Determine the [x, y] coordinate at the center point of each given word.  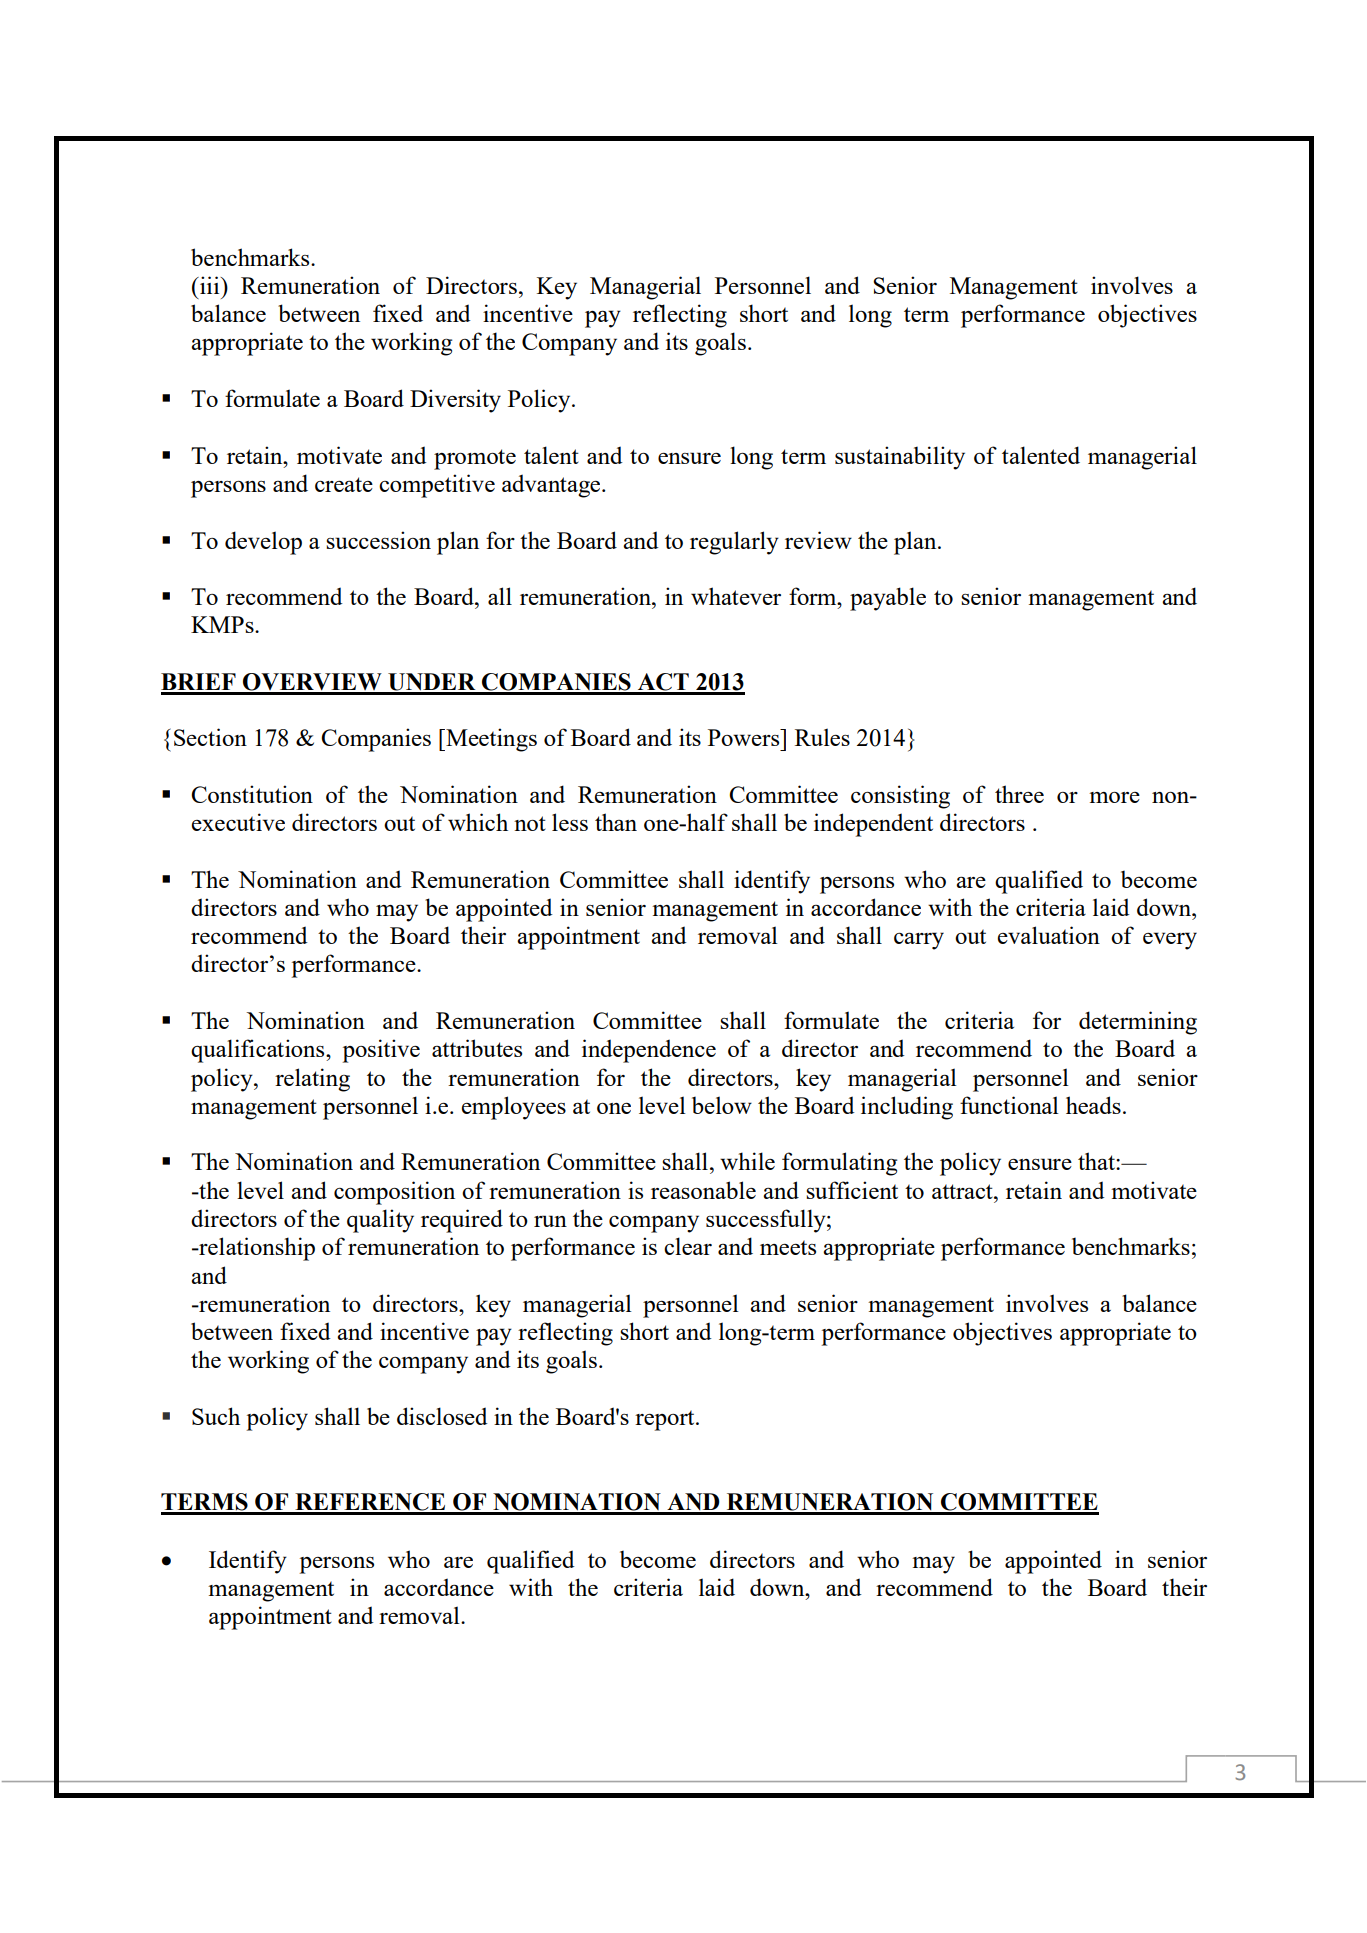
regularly [734, 543]
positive [381, 1051]
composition [394, 1193]
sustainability [900, 458]
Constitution [252, 794]
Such [216, 1416]
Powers [745, 737]
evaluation [1049, 935]
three [1019, 794]
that [1097, 1161]
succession [378, 540]
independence [649, 1051]
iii [210, 285]
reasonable [703, 1190]
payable [888, 599]
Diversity [455, 401]
